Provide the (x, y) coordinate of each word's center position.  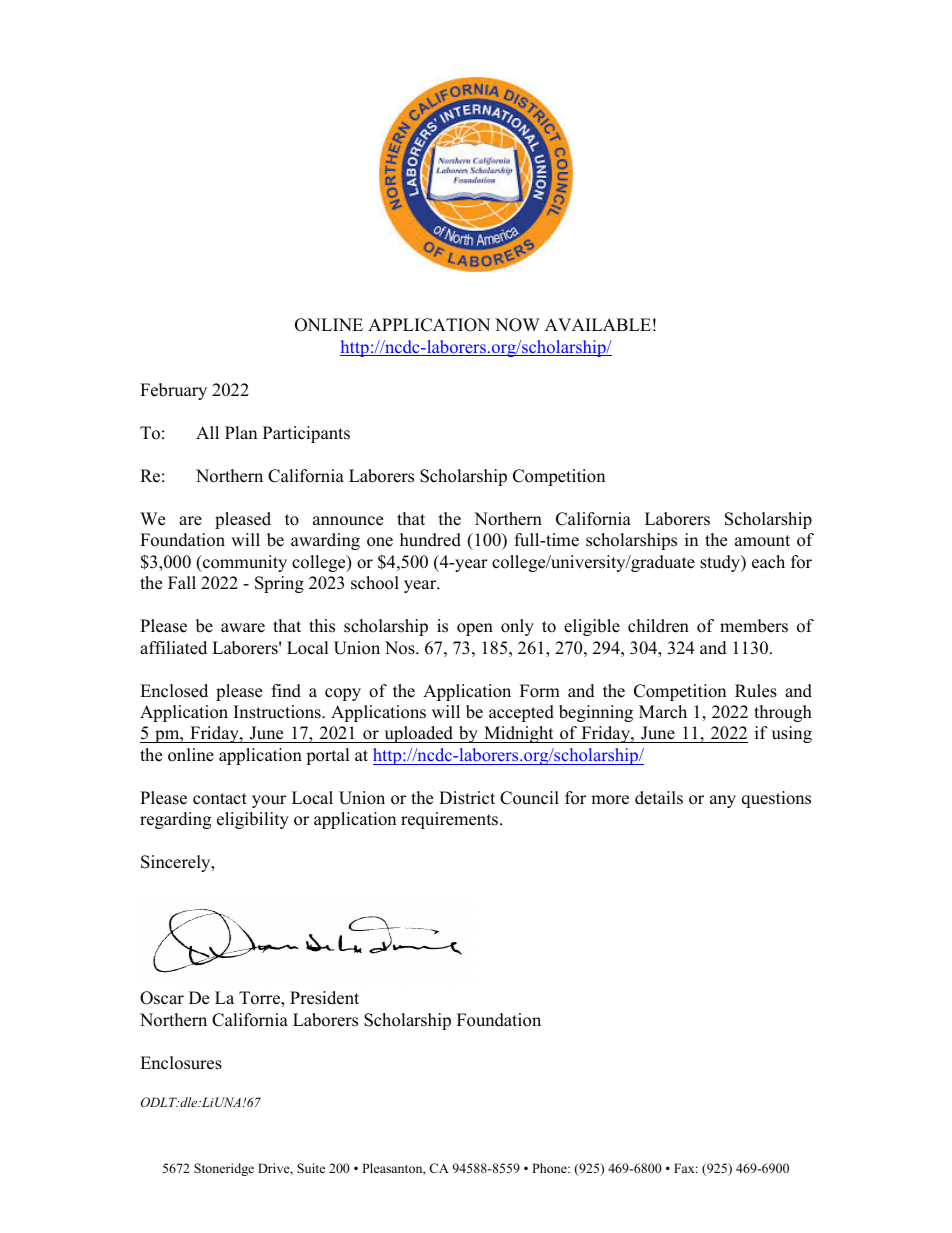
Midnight (519, 734)
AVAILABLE (598, 324)
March (663, 712)
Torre (260, 999)
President (324, 998)
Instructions (278, 712)
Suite (311, 1168)
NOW (517, 325)
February (173, 391)
